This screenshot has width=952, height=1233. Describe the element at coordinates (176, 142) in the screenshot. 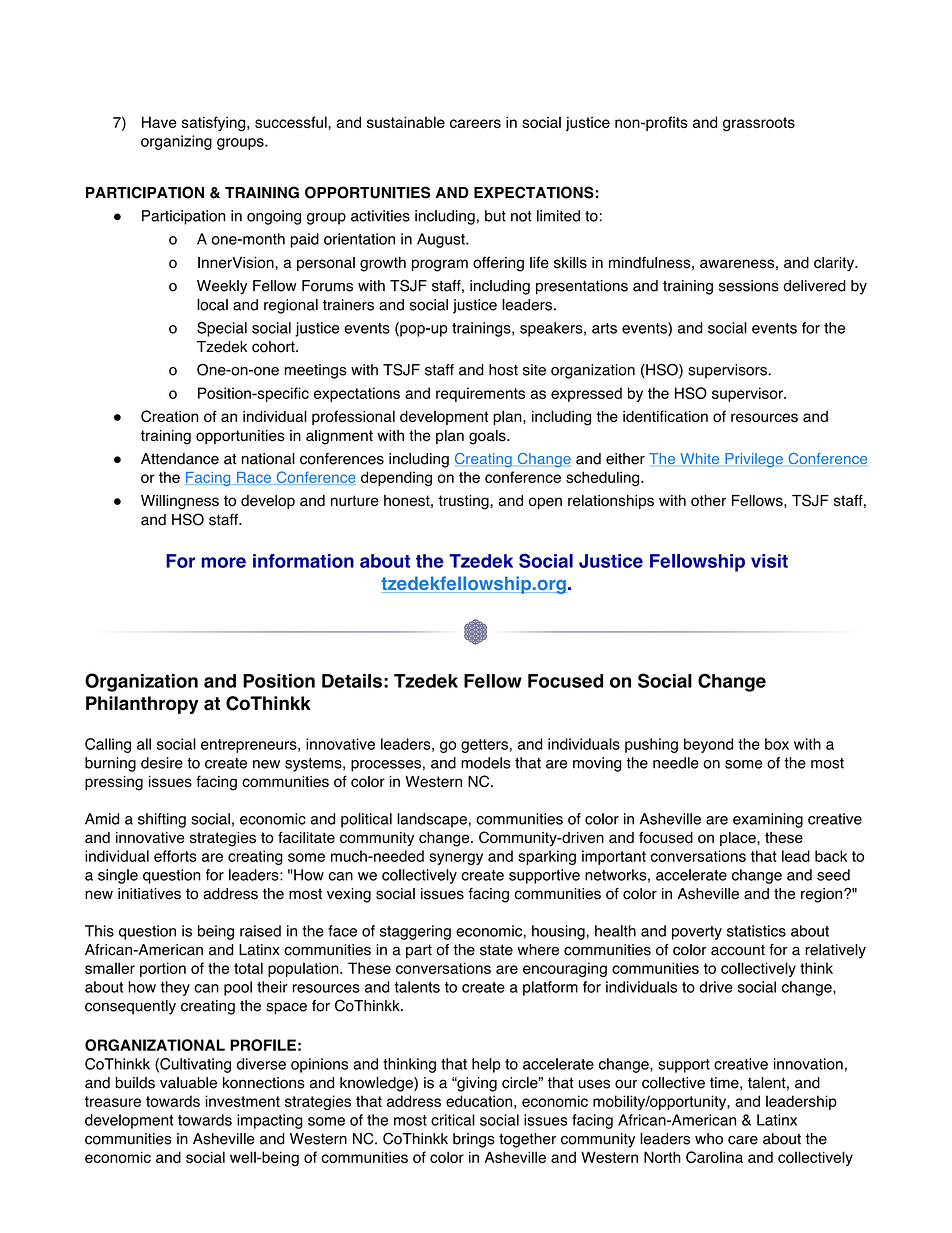

I see `organizing` at that location.
